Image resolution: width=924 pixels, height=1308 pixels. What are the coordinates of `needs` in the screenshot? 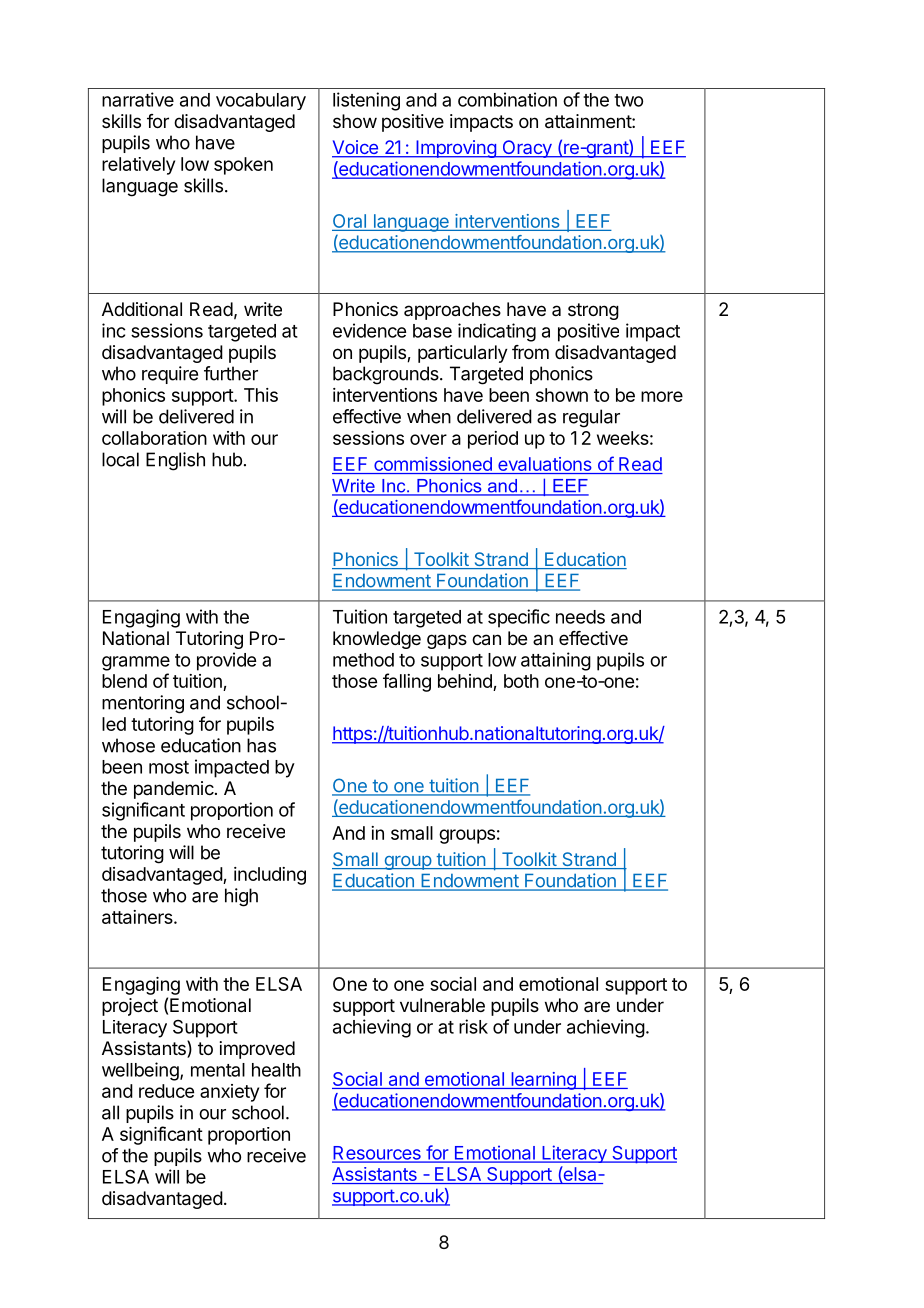 It's located at (580, 617).
